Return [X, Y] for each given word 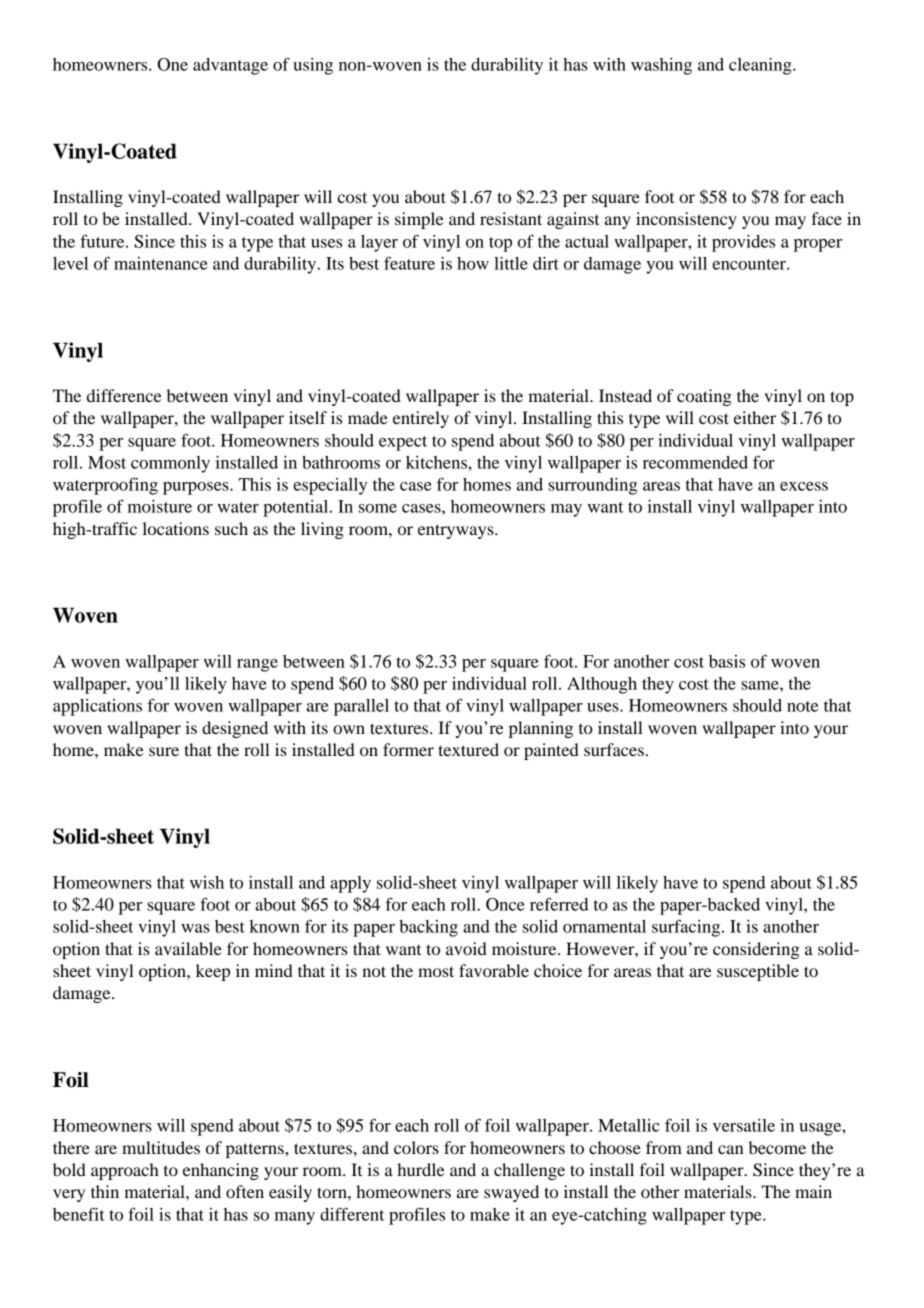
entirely [421, 419]
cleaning [761, 66]
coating [704, 397]
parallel [361, 707]
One [172, 64]
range [257, 665]
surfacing [687, 928]
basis [727, 661]
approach [125, 1171]
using [313, 66]
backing [428, 928]
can [731, 1149]
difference [124, 395]
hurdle [421, 1169]
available [188, 948]
